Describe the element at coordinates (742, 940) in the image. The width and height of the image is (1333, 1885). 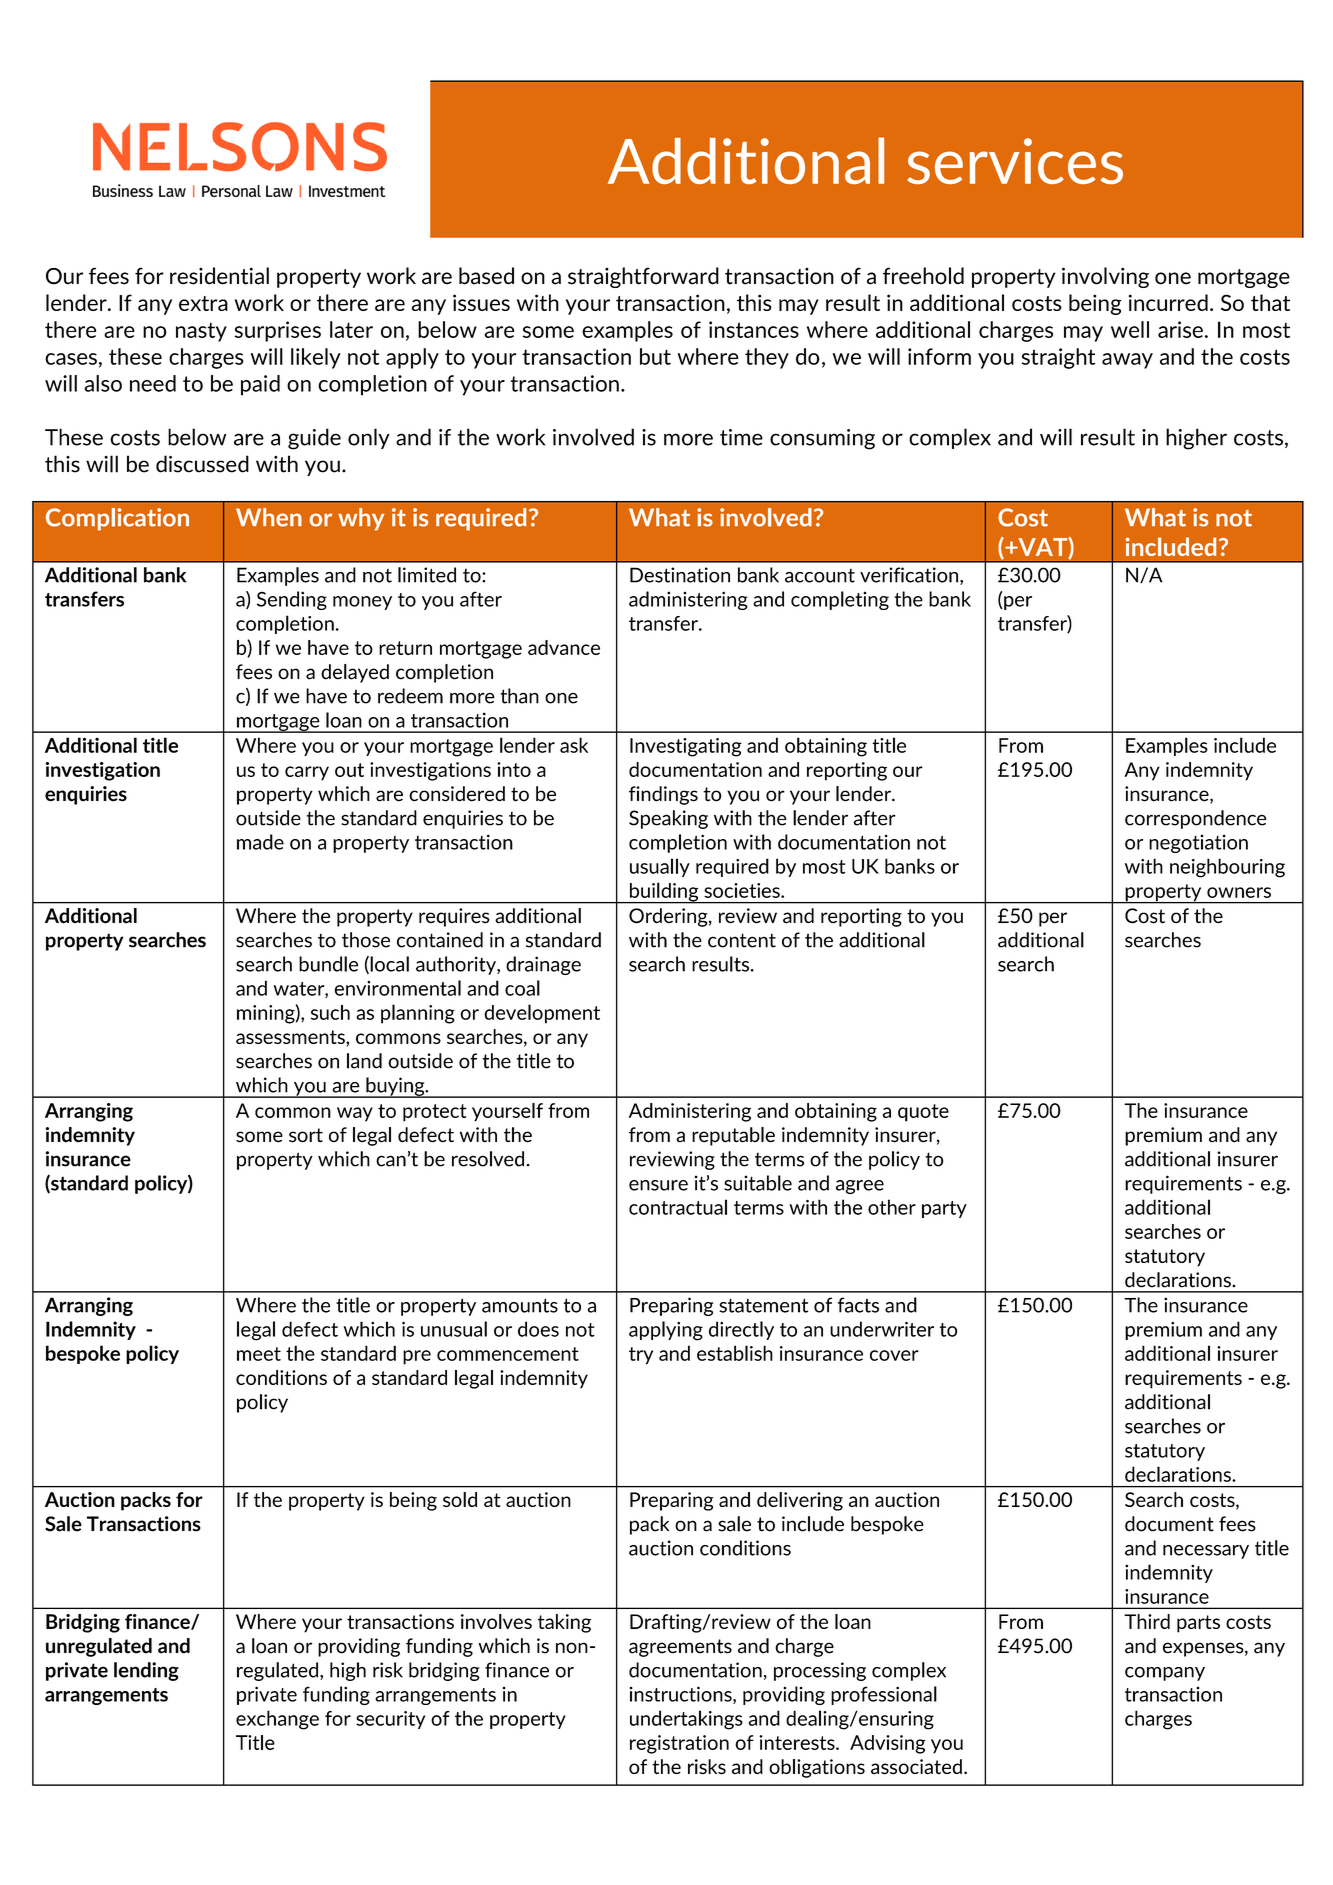
I see `content` at that location.
